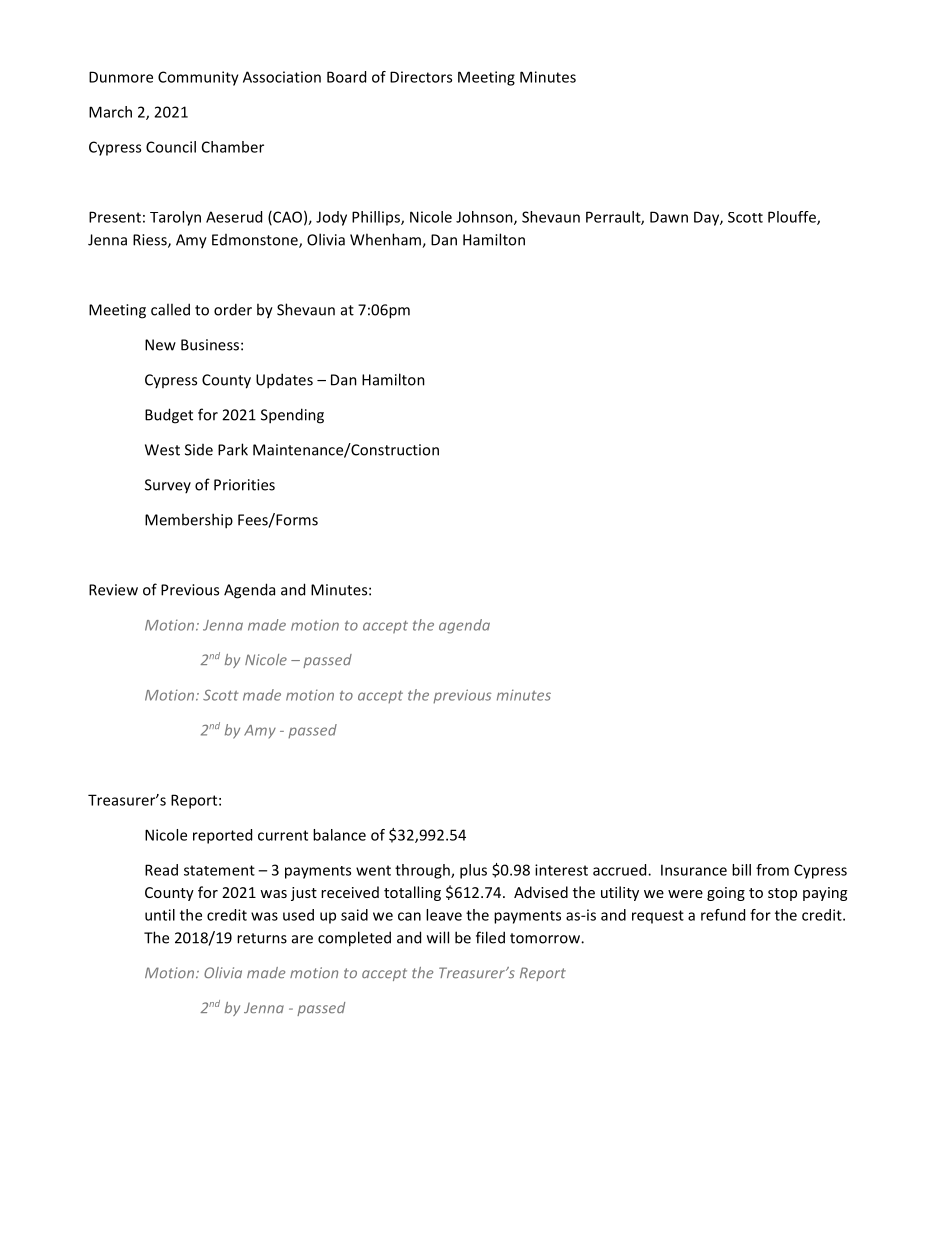  I want to click on Spending, so click(292, 416).
